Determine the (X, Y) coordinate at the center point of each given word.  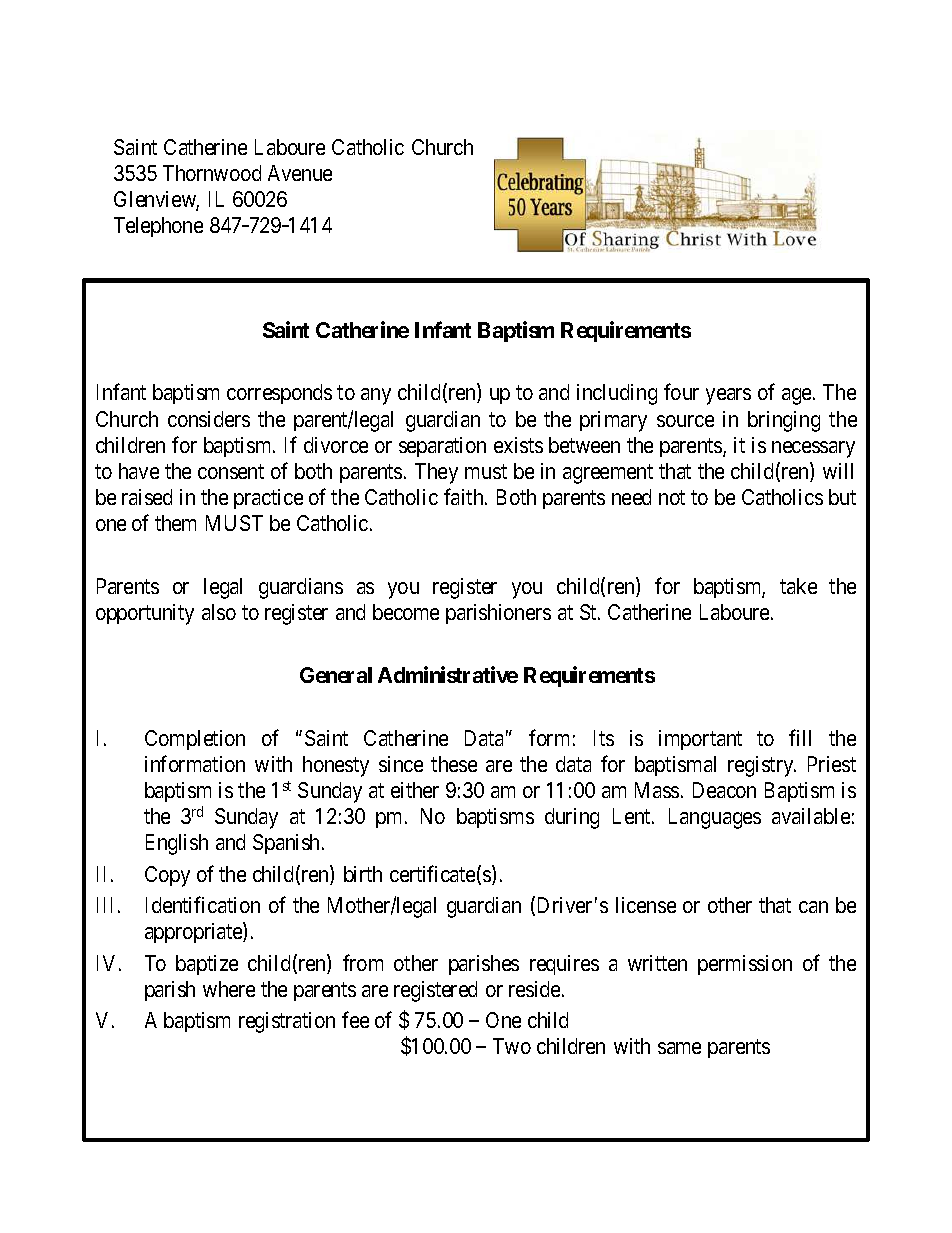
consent (231, 471)
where (229, 989)
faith (465, 496)
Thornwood (212, 173)
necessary (813, 449)
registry (762, 766)
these (454, 764)
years (728, 396)
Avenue (300, 173)
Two (512, 1046)
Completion (195, 740)
